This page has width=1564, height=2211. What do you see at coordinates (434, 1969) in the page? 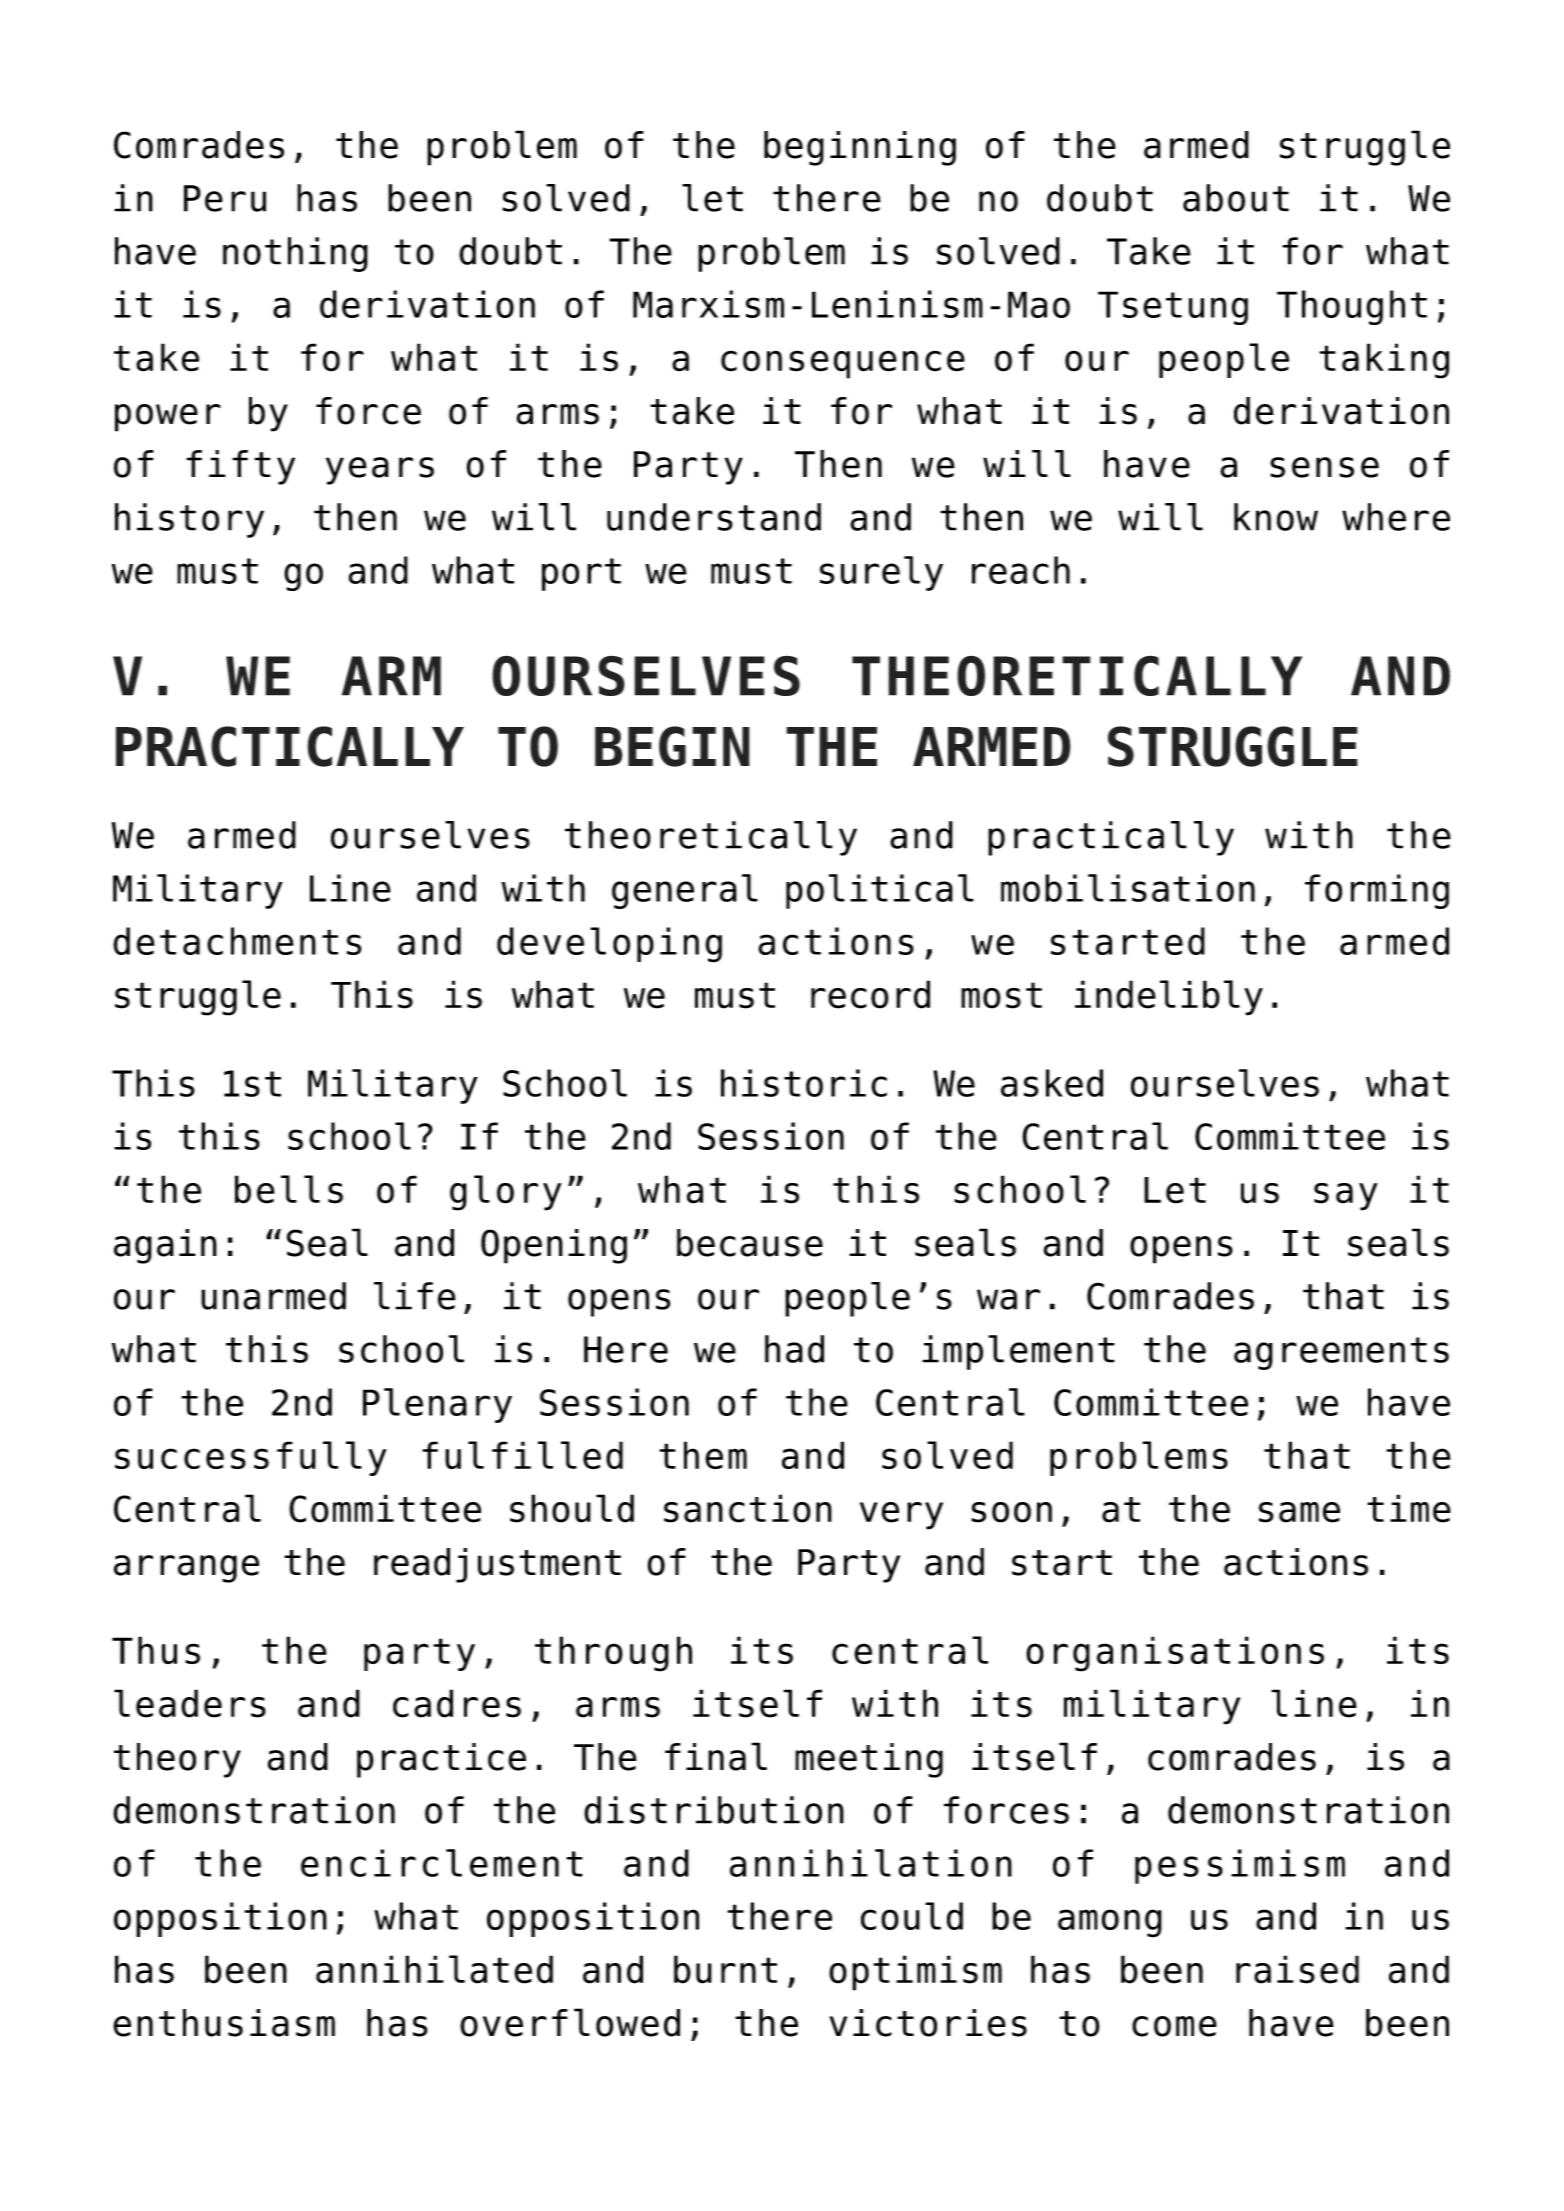
I see `annihilated` at bounding box center [434, 1969].
